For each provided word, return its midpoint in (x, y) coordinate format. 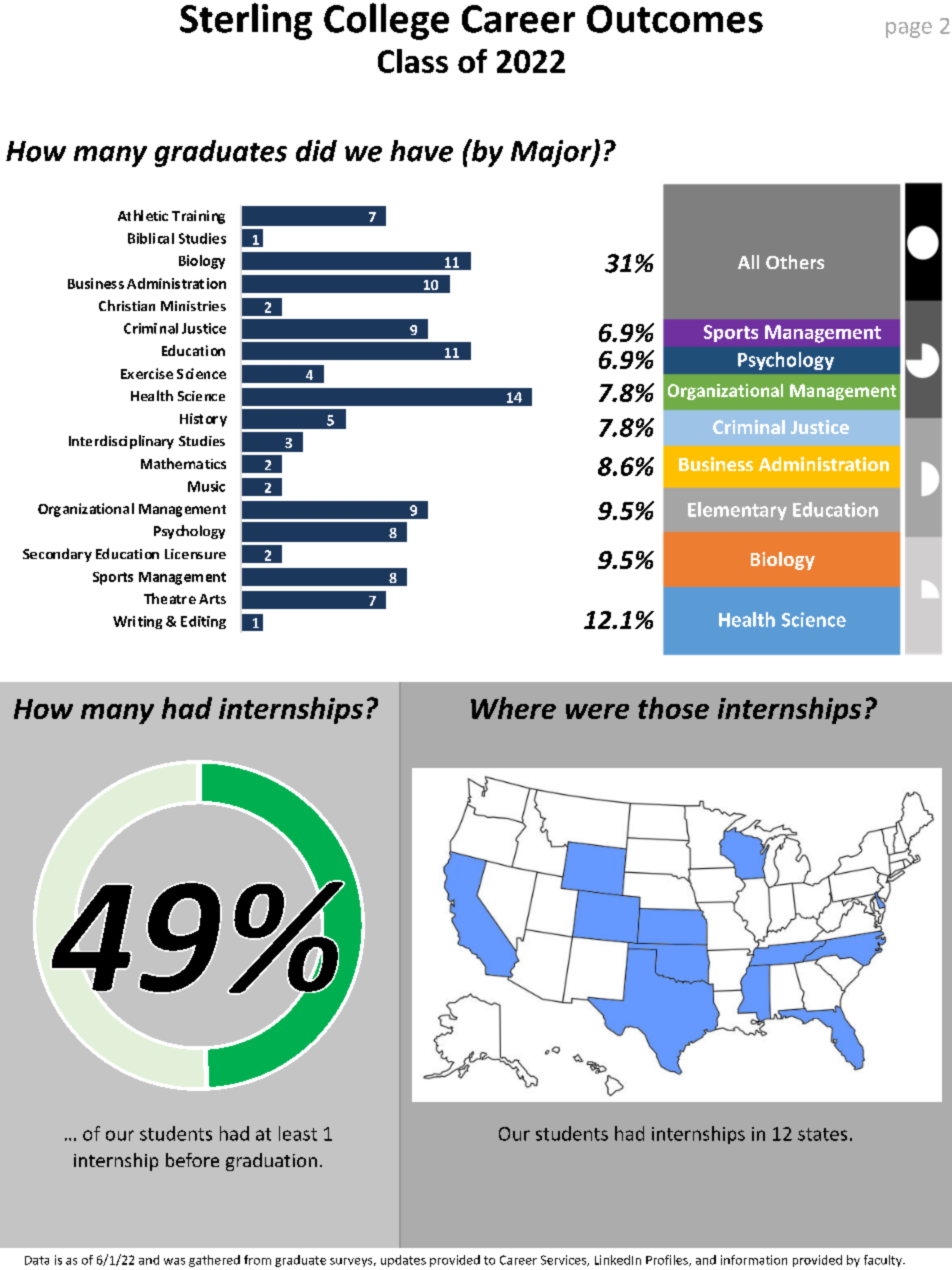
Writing (137, 622)
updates (403, 1261)
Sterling (246, 21)
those (673, 708)
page (909, 30)
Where (513, 708)
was (174, 1261)
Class (413, 61)
